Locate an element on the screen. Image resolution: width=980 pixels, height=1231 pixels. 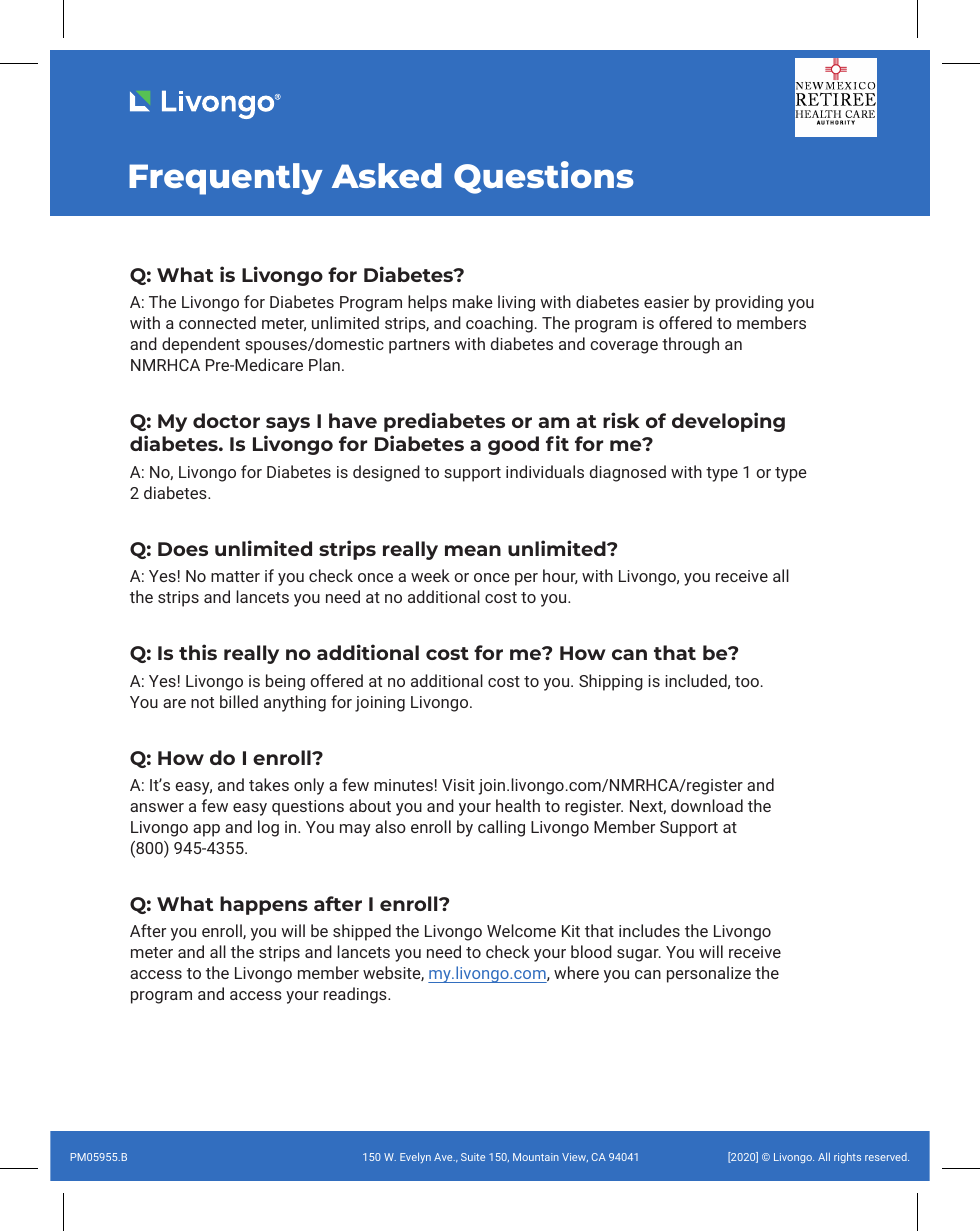
individuals is located at coordinates (545, 471).
